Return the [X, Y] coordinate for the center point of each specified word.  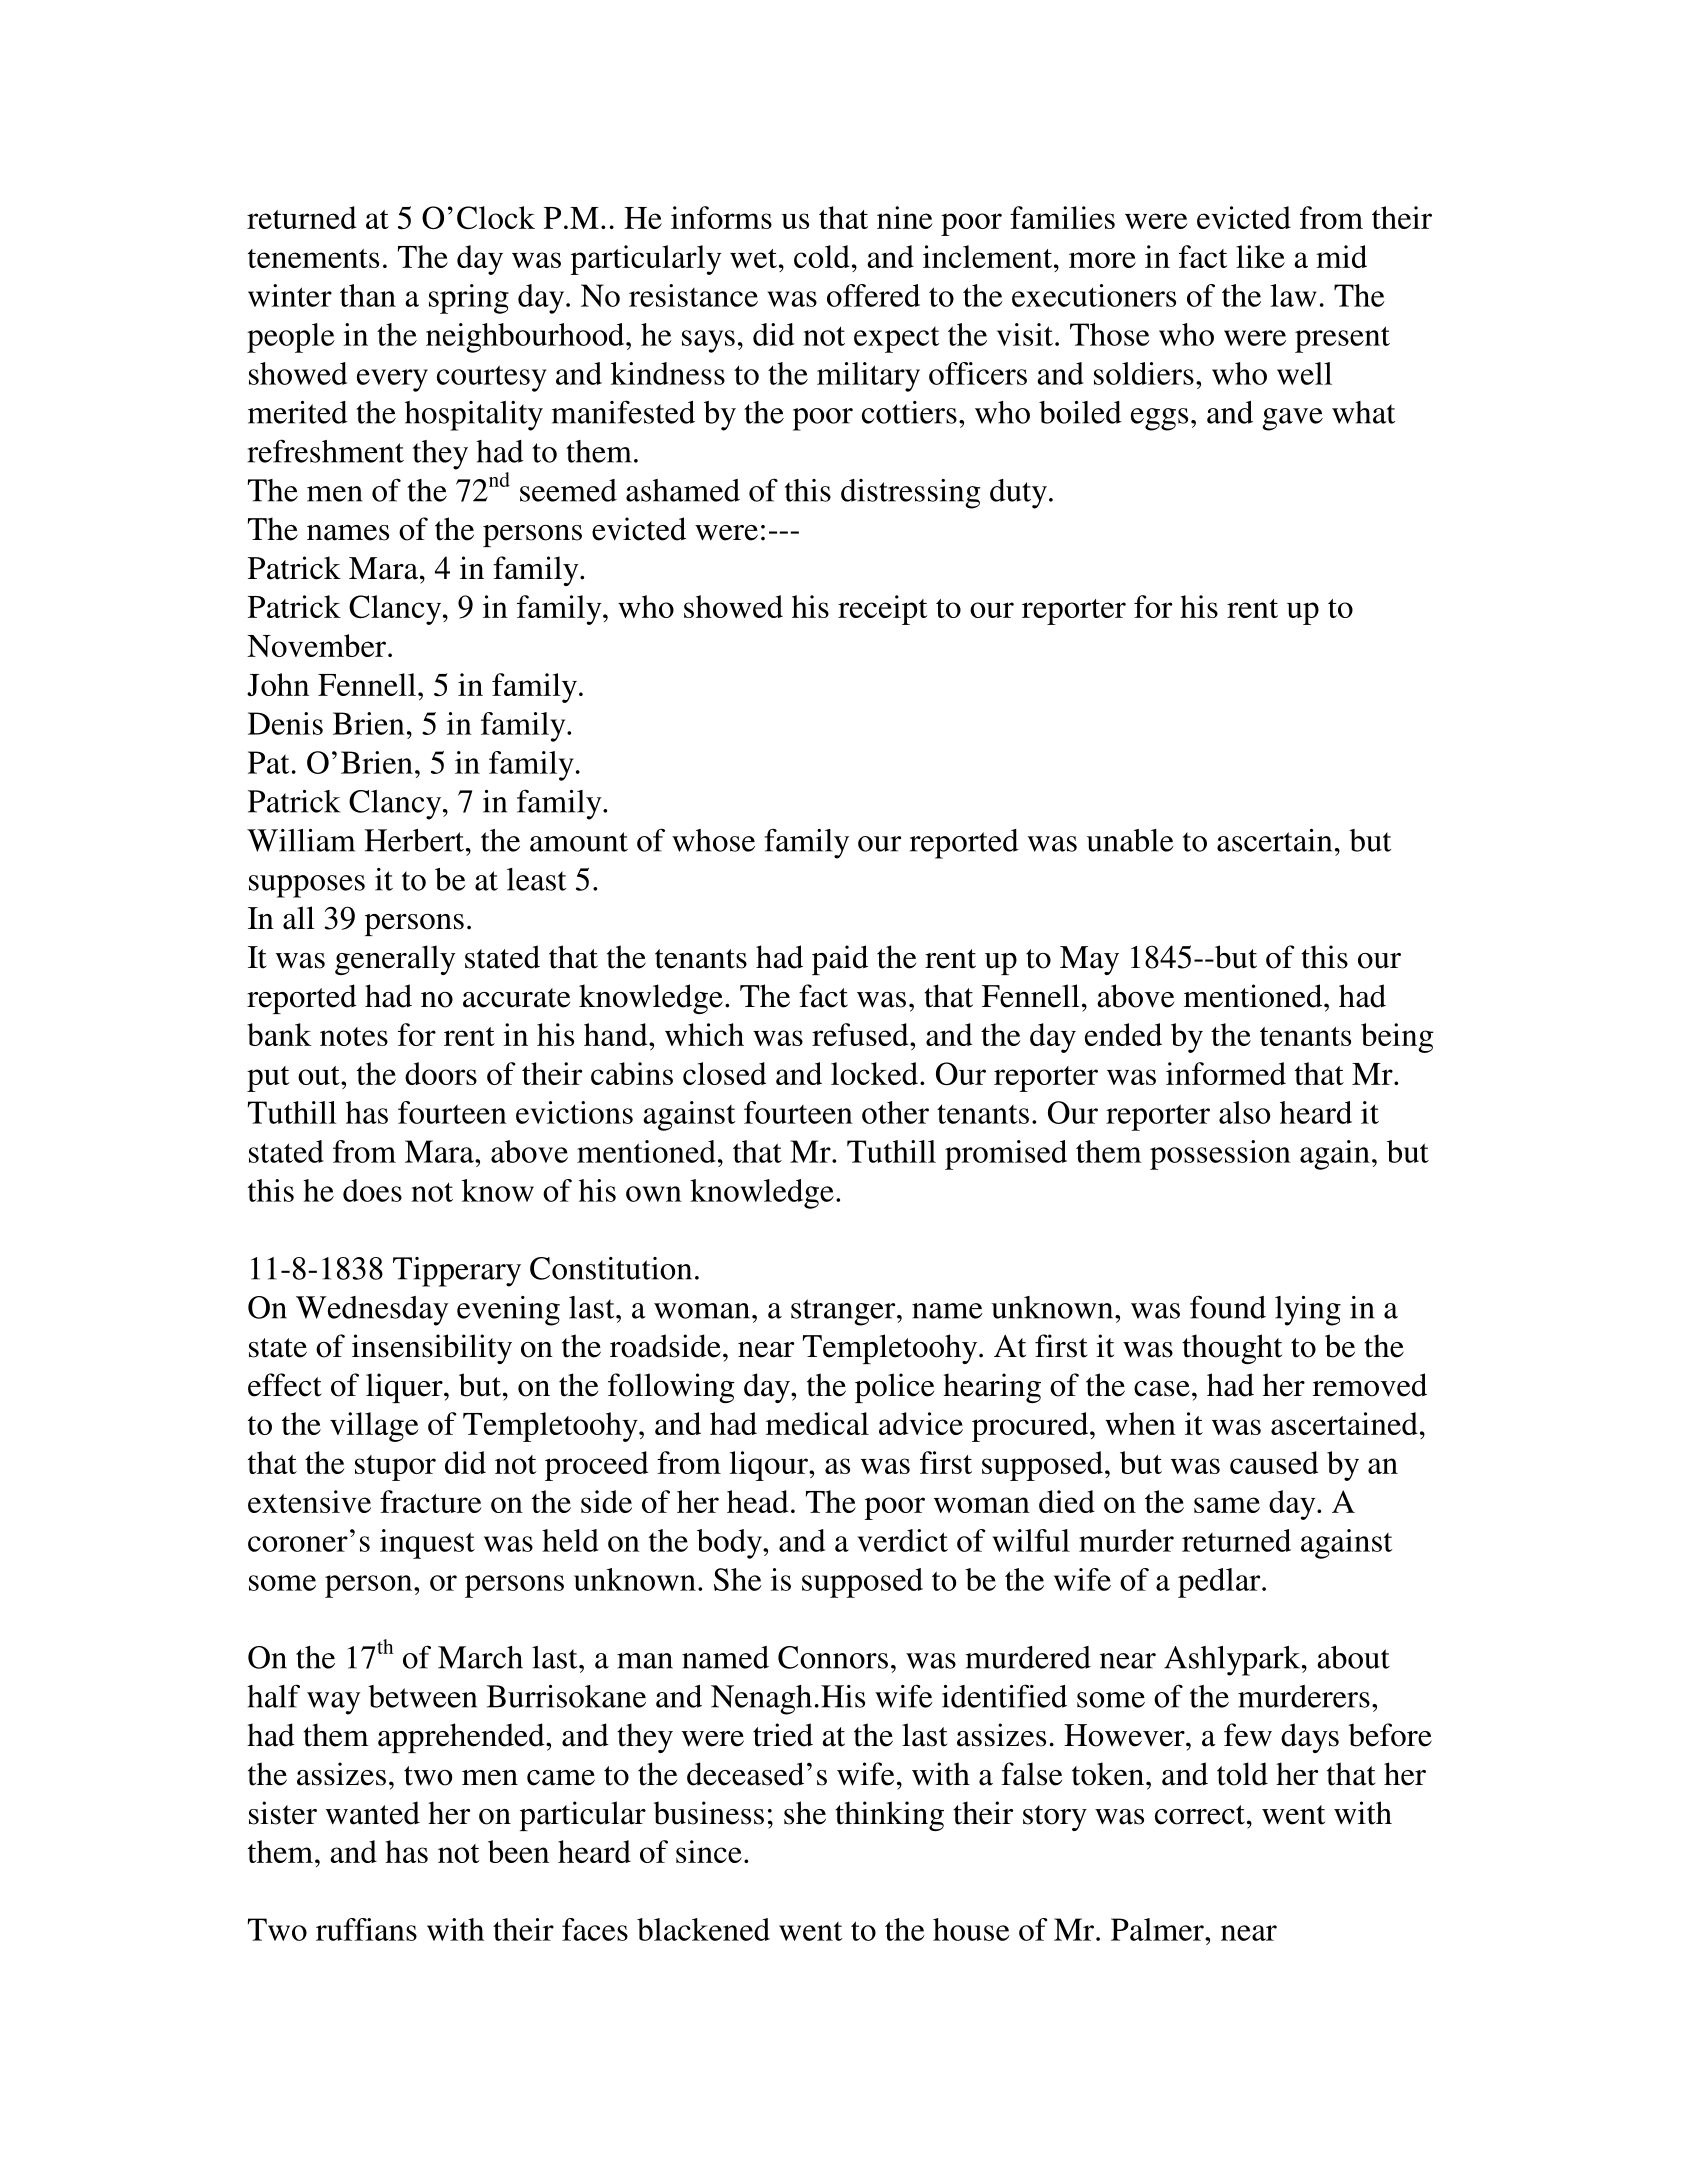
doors [441, 1073]
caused [1274, 1462]
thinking [889, 1816]
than [368, 295]
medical [817, 1423]
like [1260, 256]
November [318, 645]
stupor [395, 1468]
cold [822, 256]
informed [1226, 1073]
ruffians [366, 1929]
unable [1130, 840]
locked [874, 1073]
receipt [882, 610]
